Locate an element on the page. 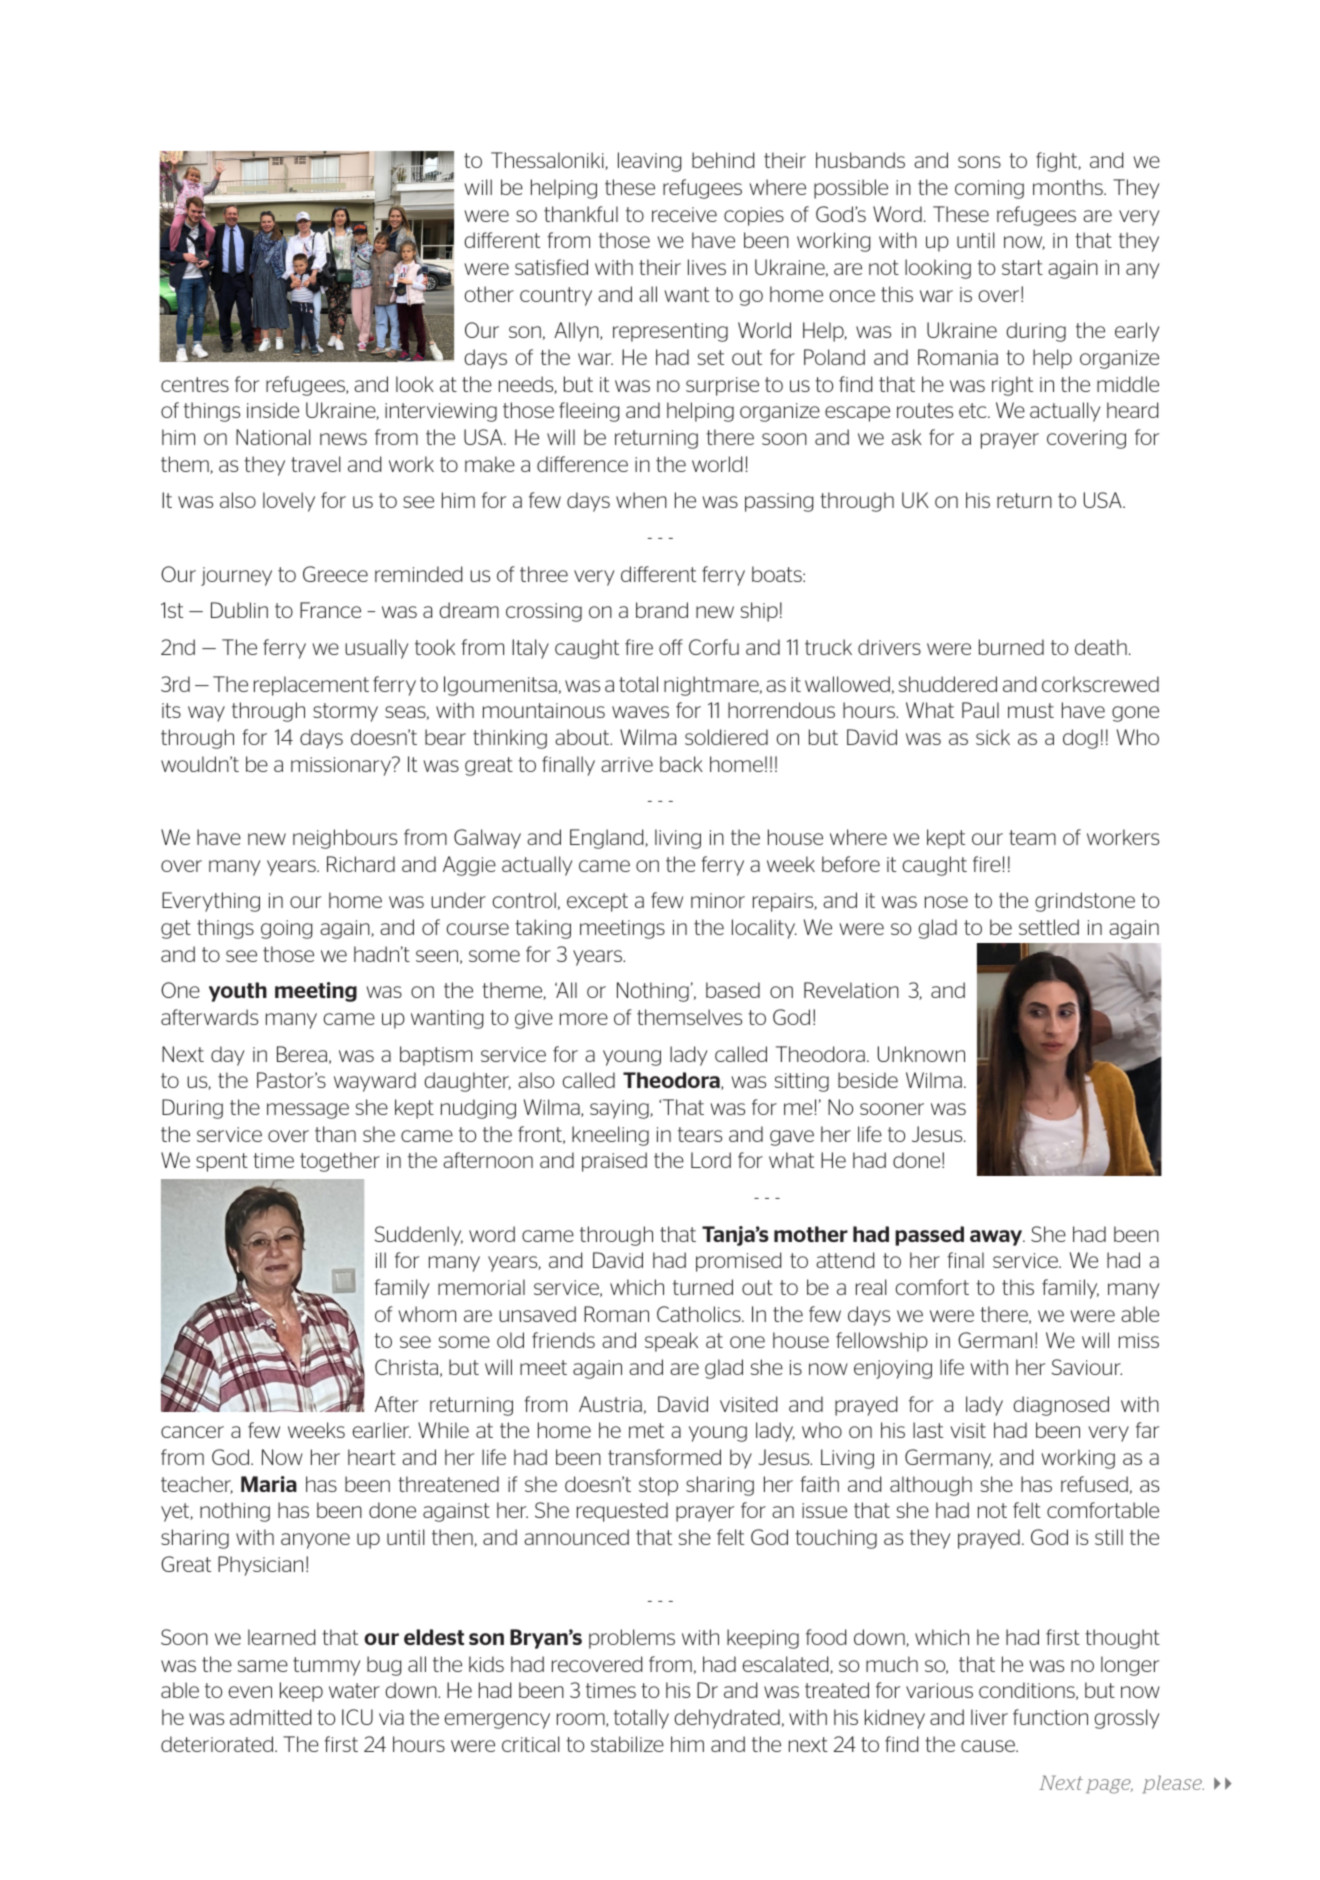 Image resolution: width=1320 pixels, height=1880 pixels. receive is located at coordinates (684, 214).
